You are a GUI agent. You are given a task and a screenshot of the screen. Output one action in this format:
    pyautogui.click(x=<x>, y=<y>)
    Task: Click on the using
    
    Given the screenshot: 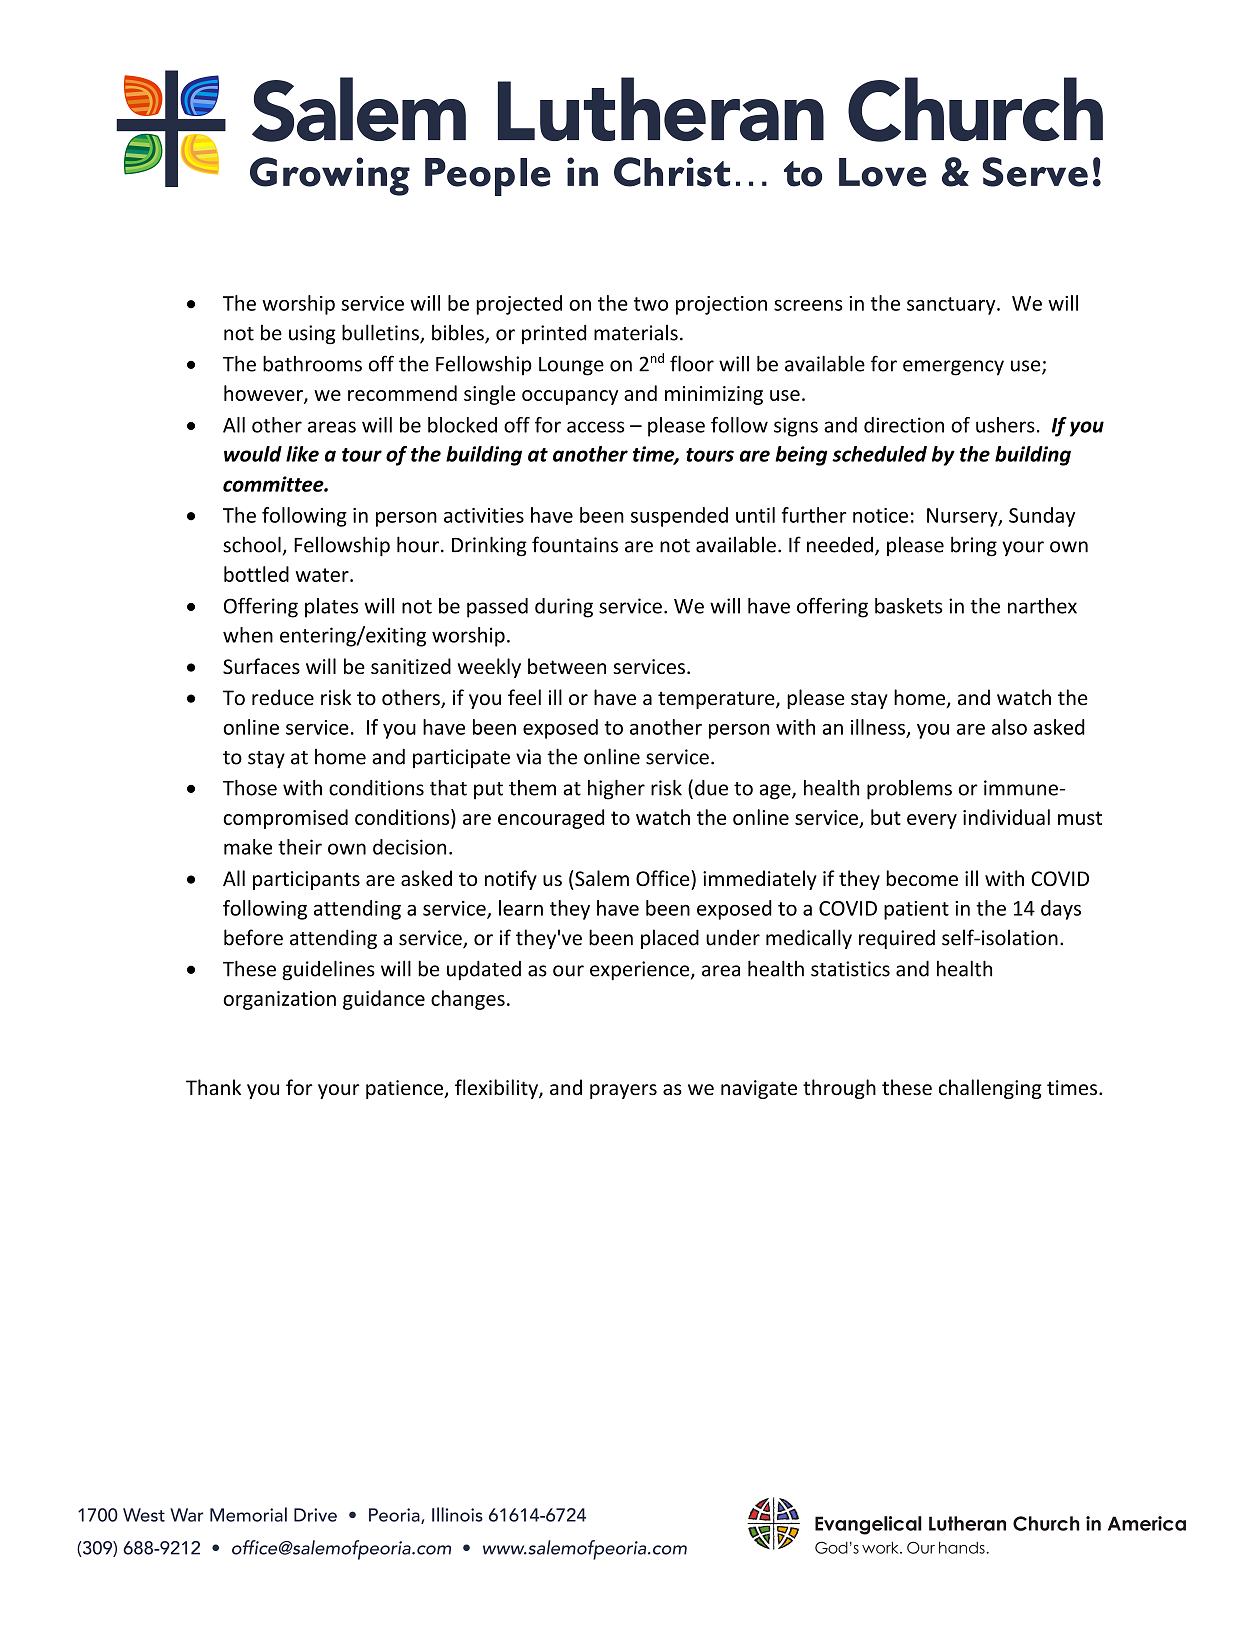 What is the action you would take?
    pyautogui.click(x=312, y=335)
